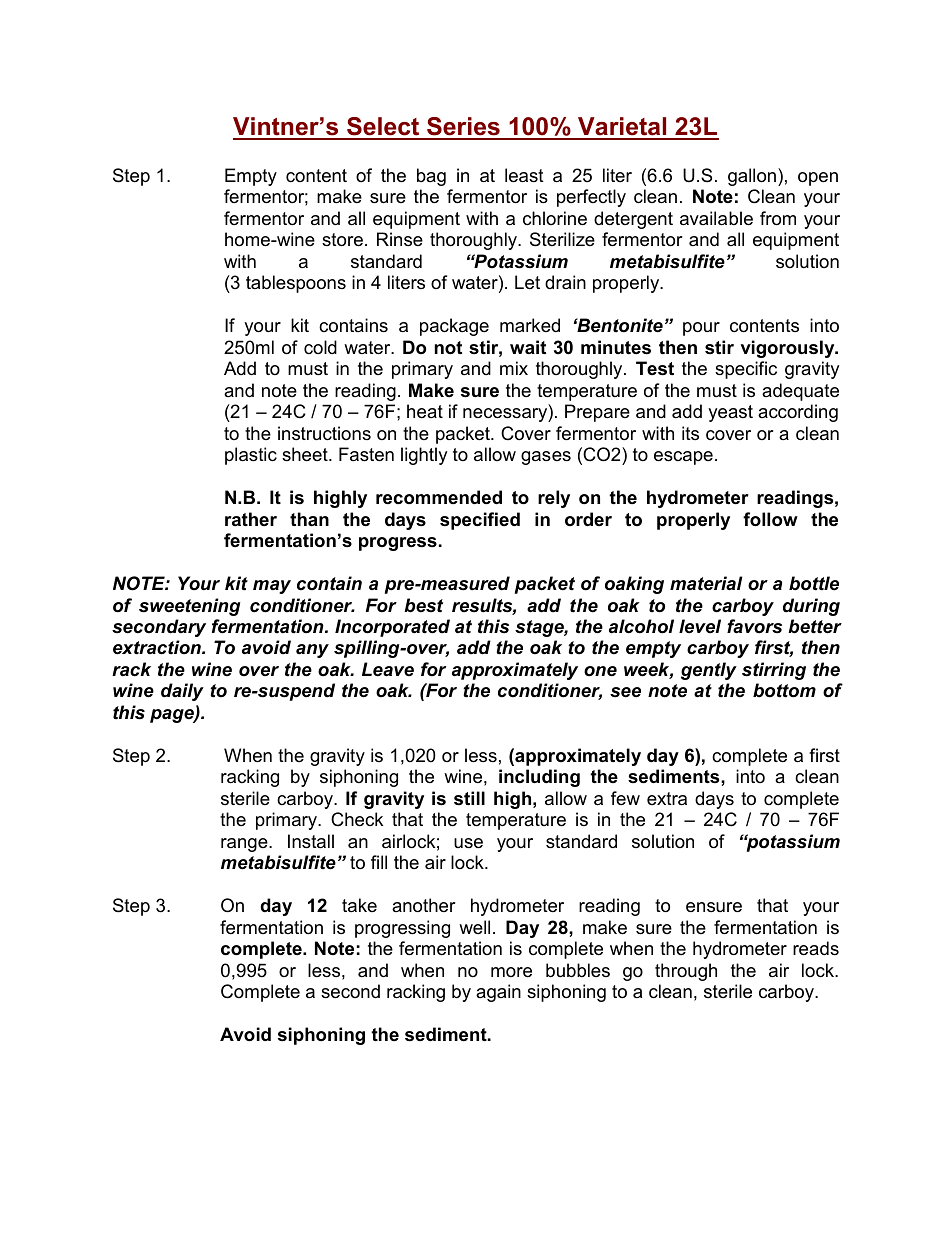 This screenshot has height=1233, width=952. What do you see at coordinates (342, 240) in the screenshot?
I see `store` at bounding box center [342, 240].
